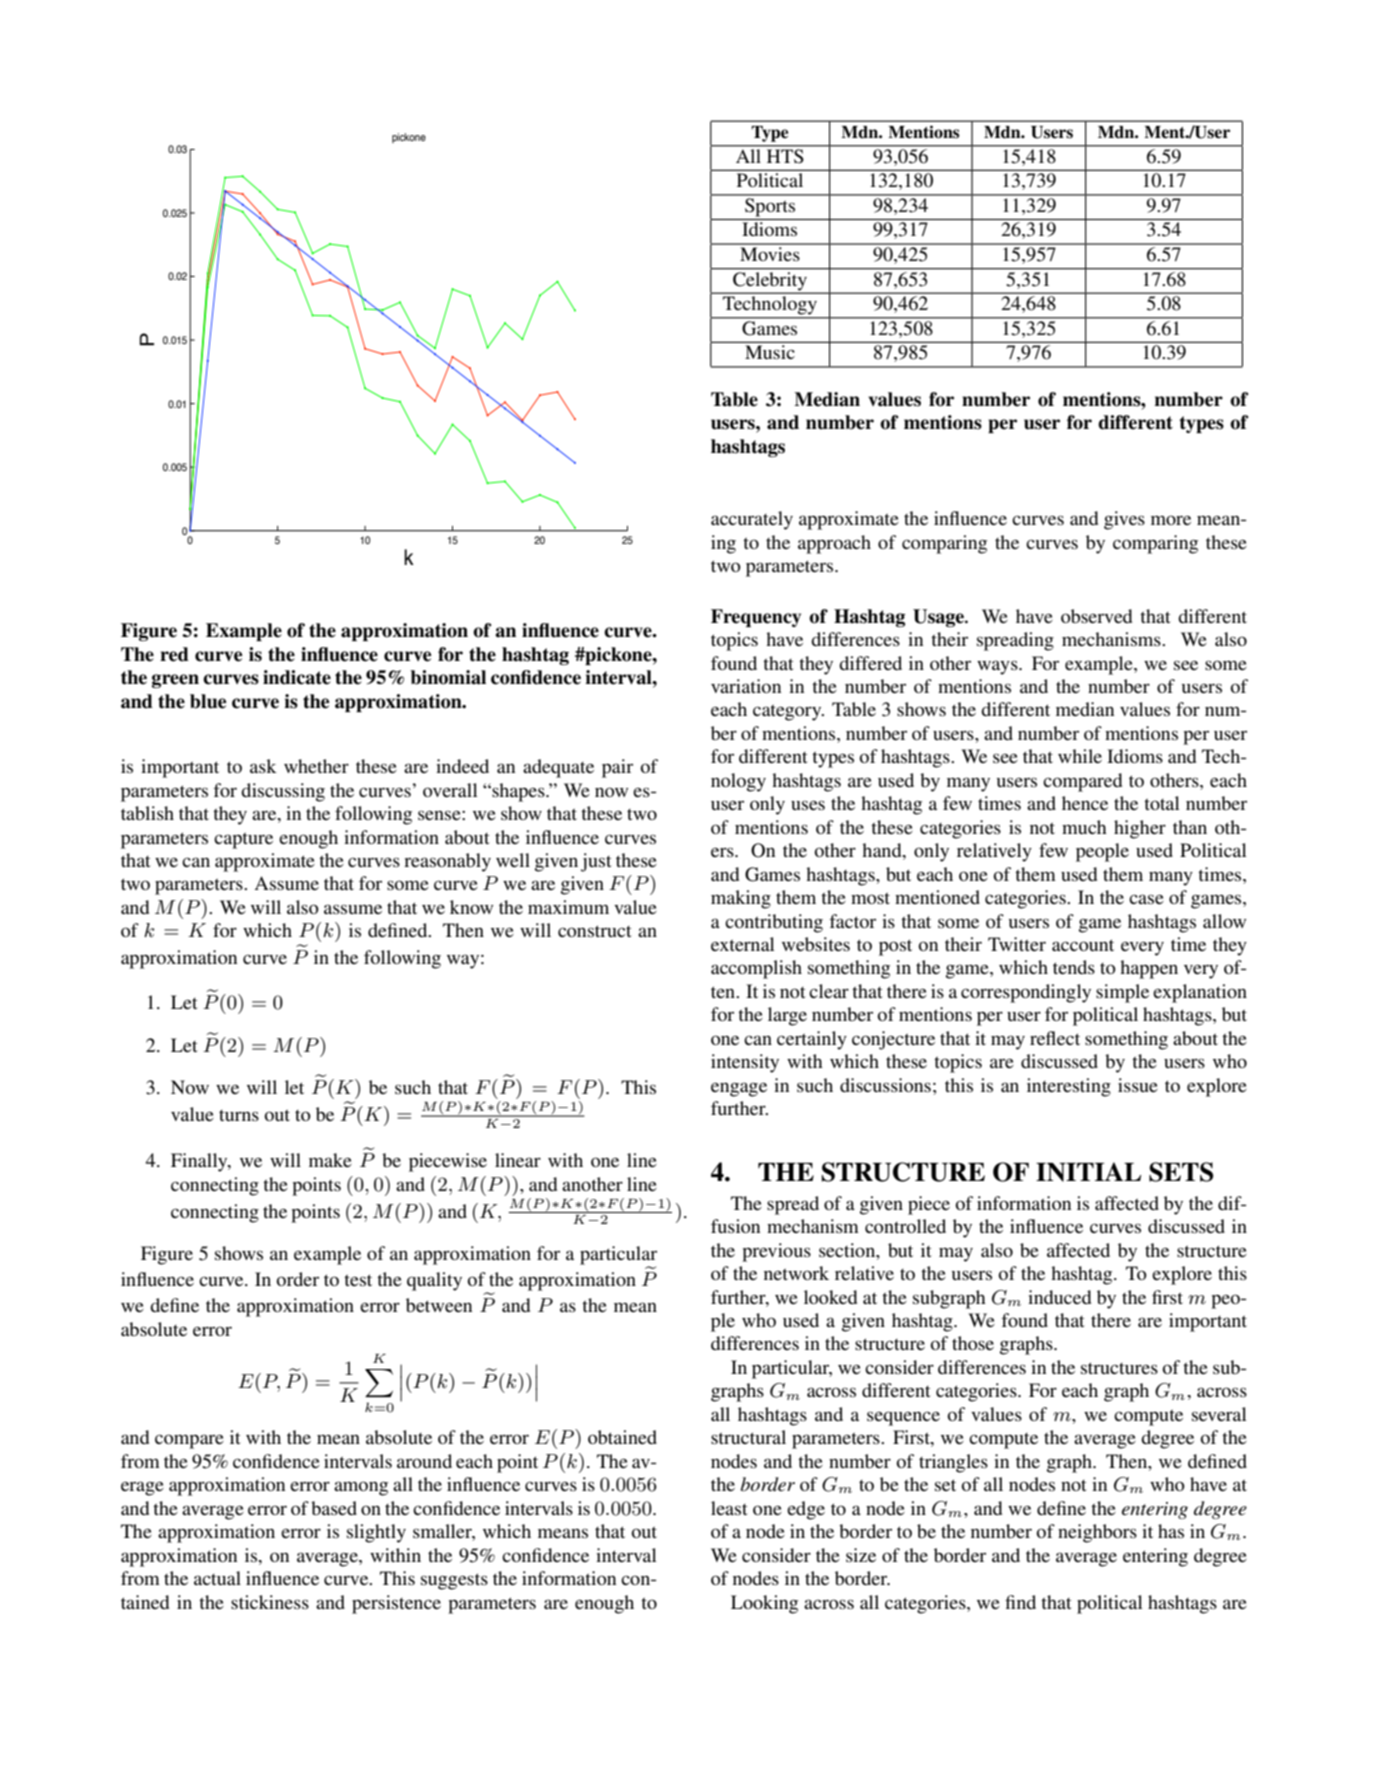  I want to click on making, so click(741, 899).
